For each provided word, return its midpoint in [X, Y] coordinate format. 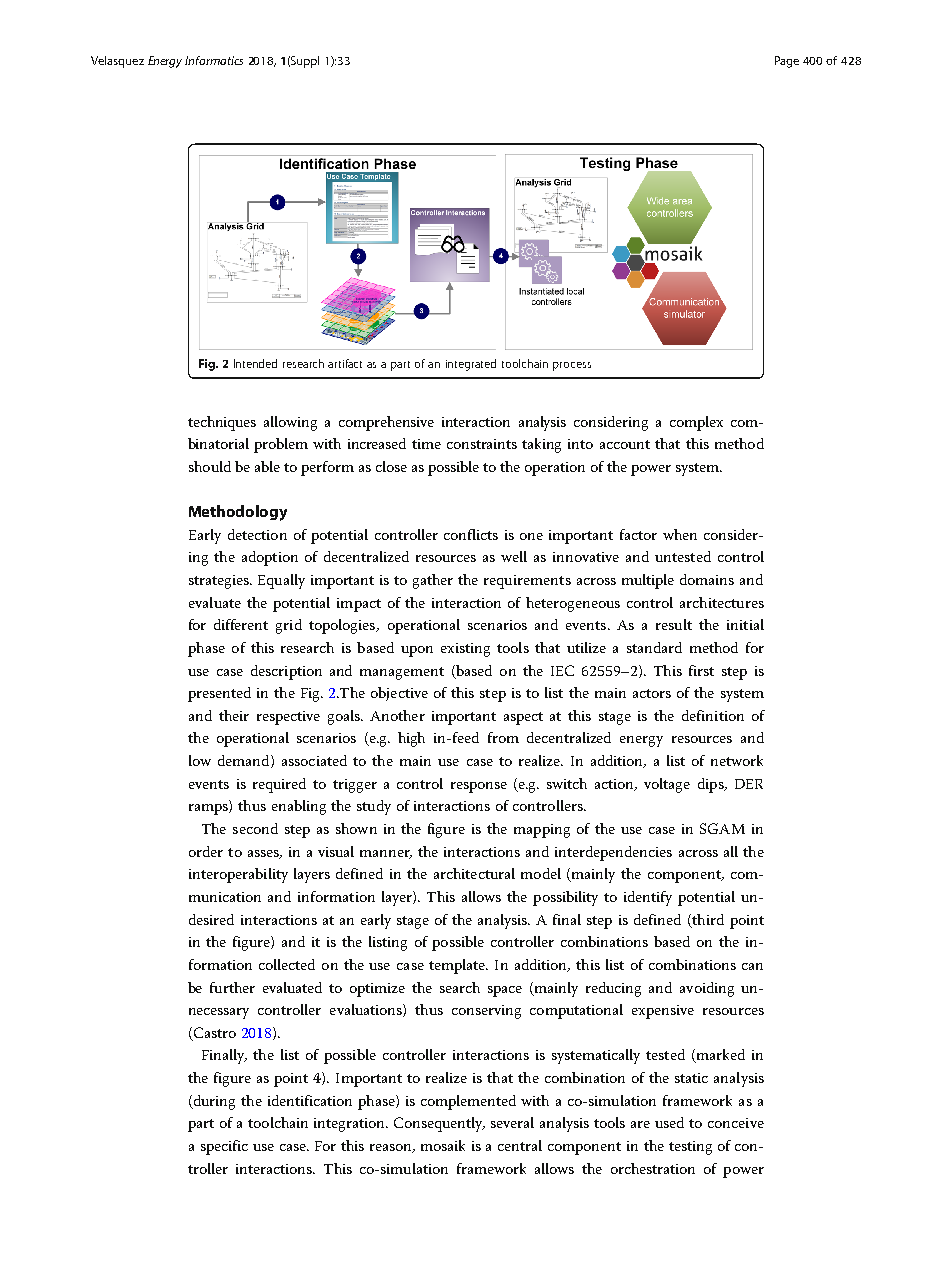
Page [787, 62]
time [426, 444]
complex [696, 423]
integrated [471, 365]
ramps [209, 809]
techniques [222, 423]
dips [712, 785]
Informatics [214, 60]
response [479, 787]
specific [224, 1147]
